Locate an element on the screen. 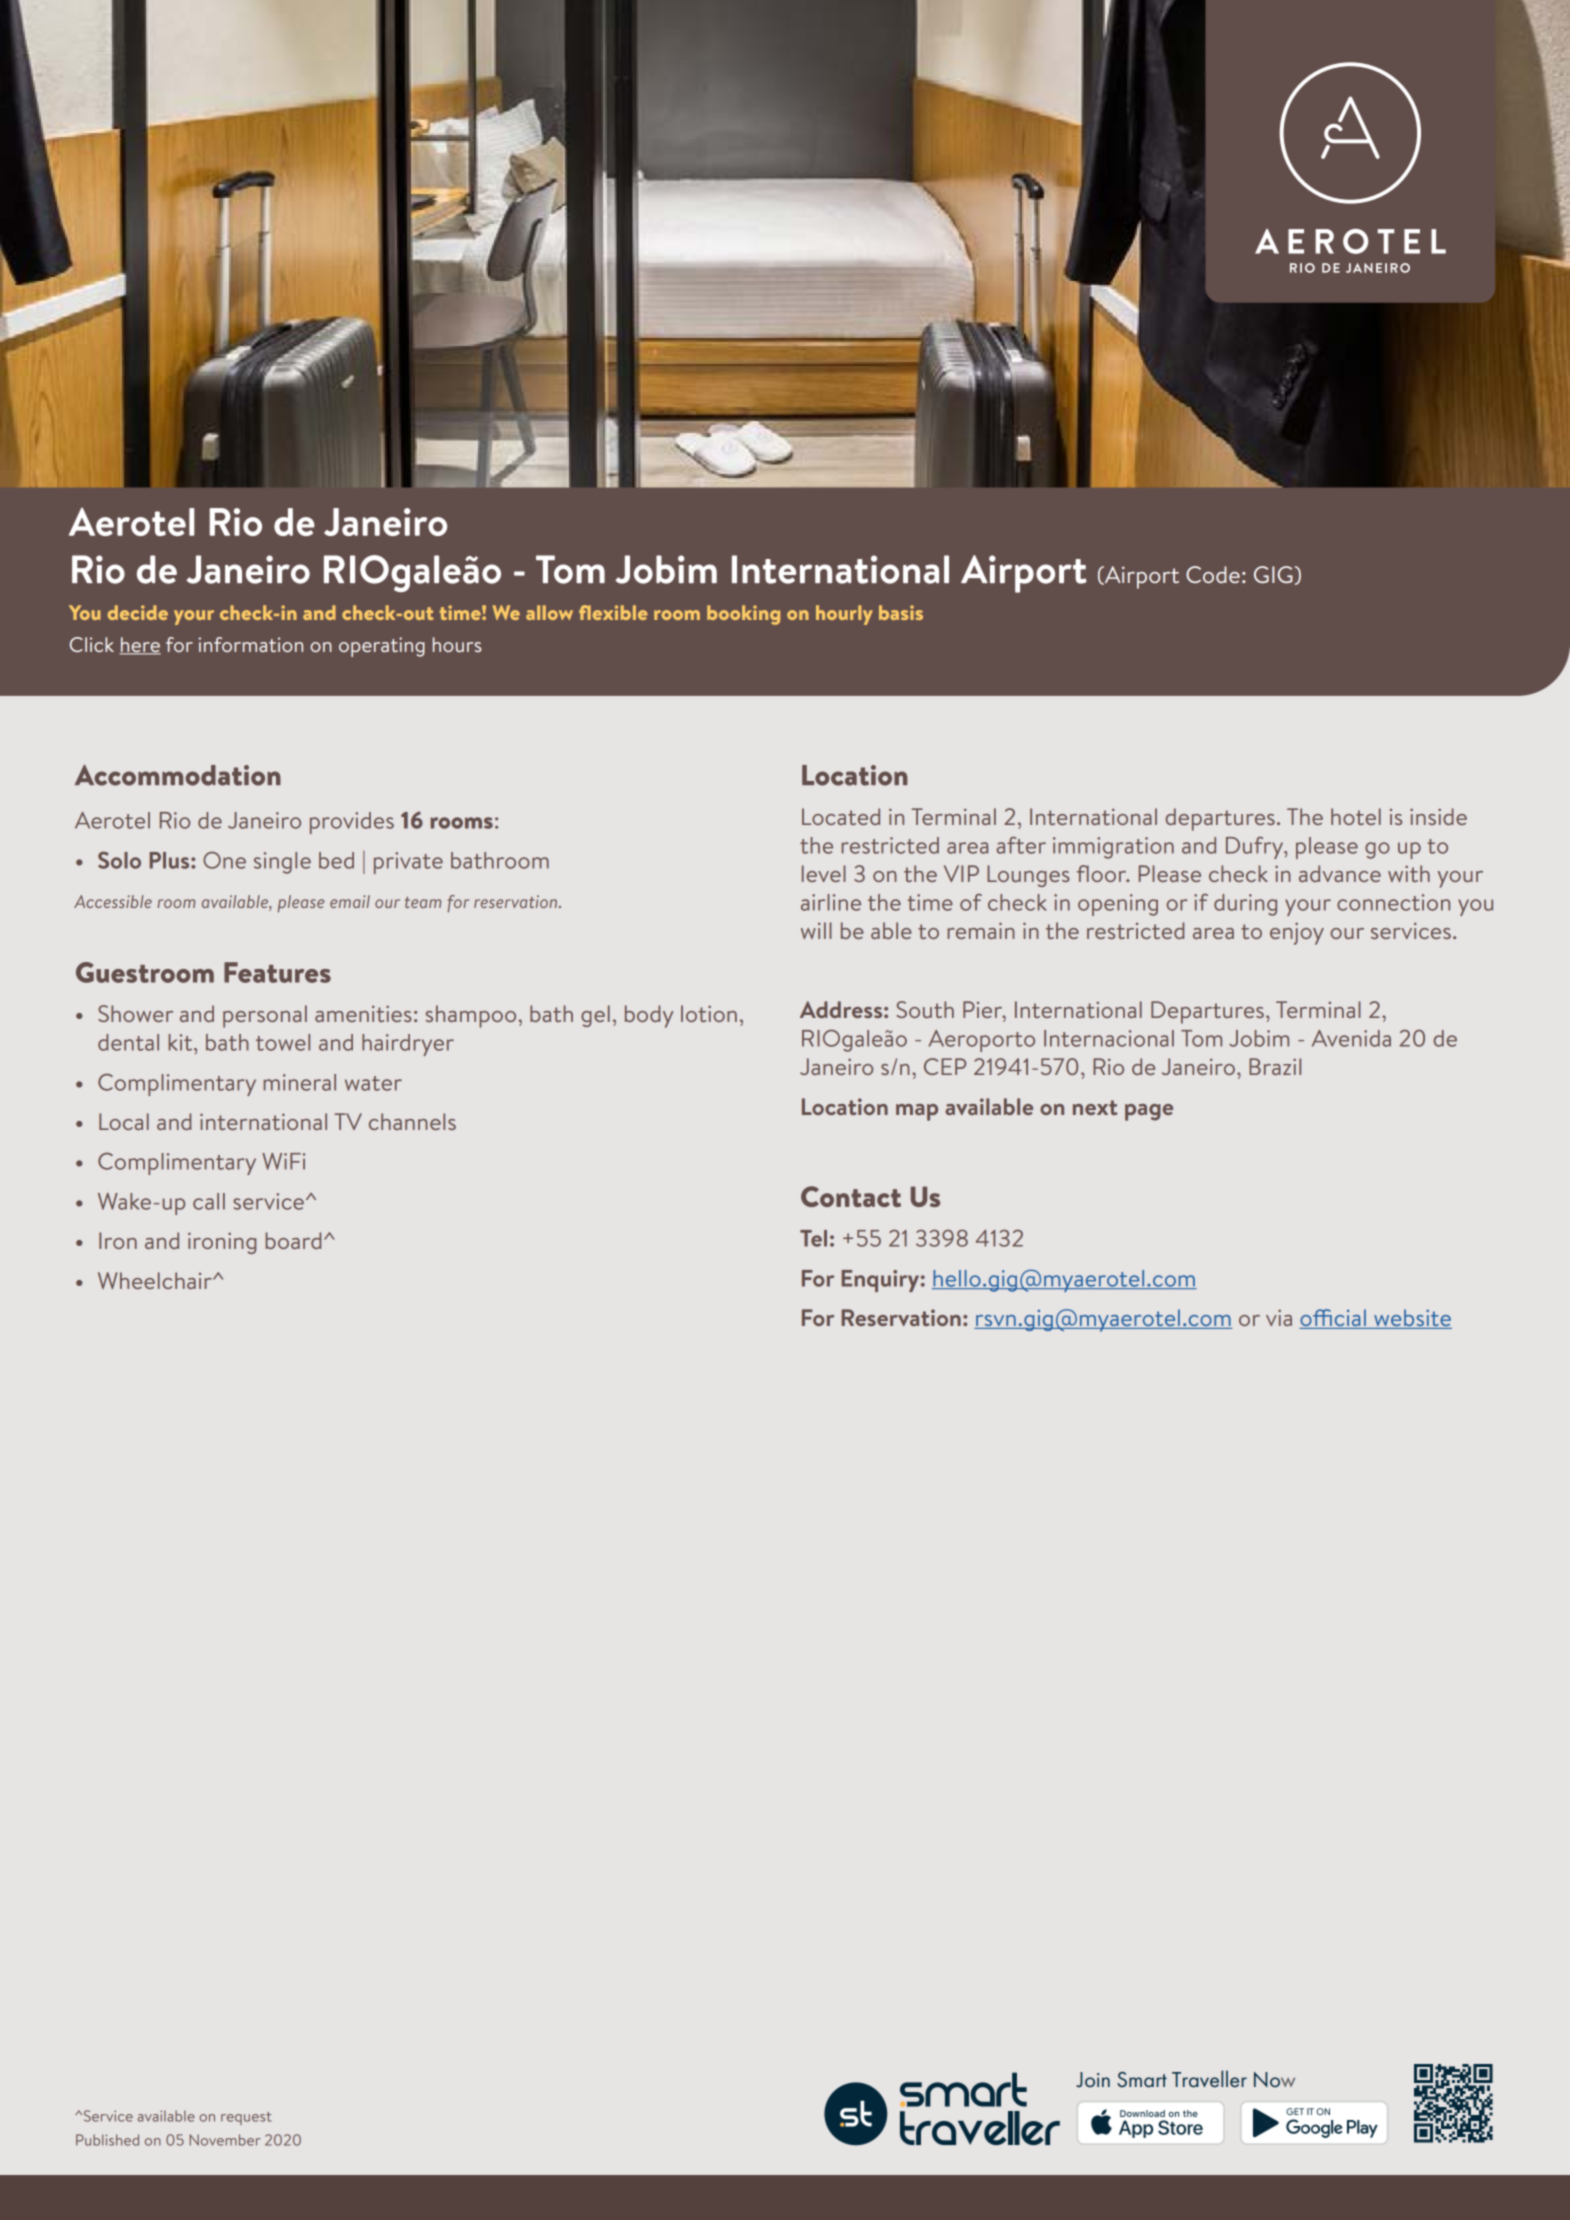 The image size is (1570, 2220). Contact is located at coordinates (851, 1196).
